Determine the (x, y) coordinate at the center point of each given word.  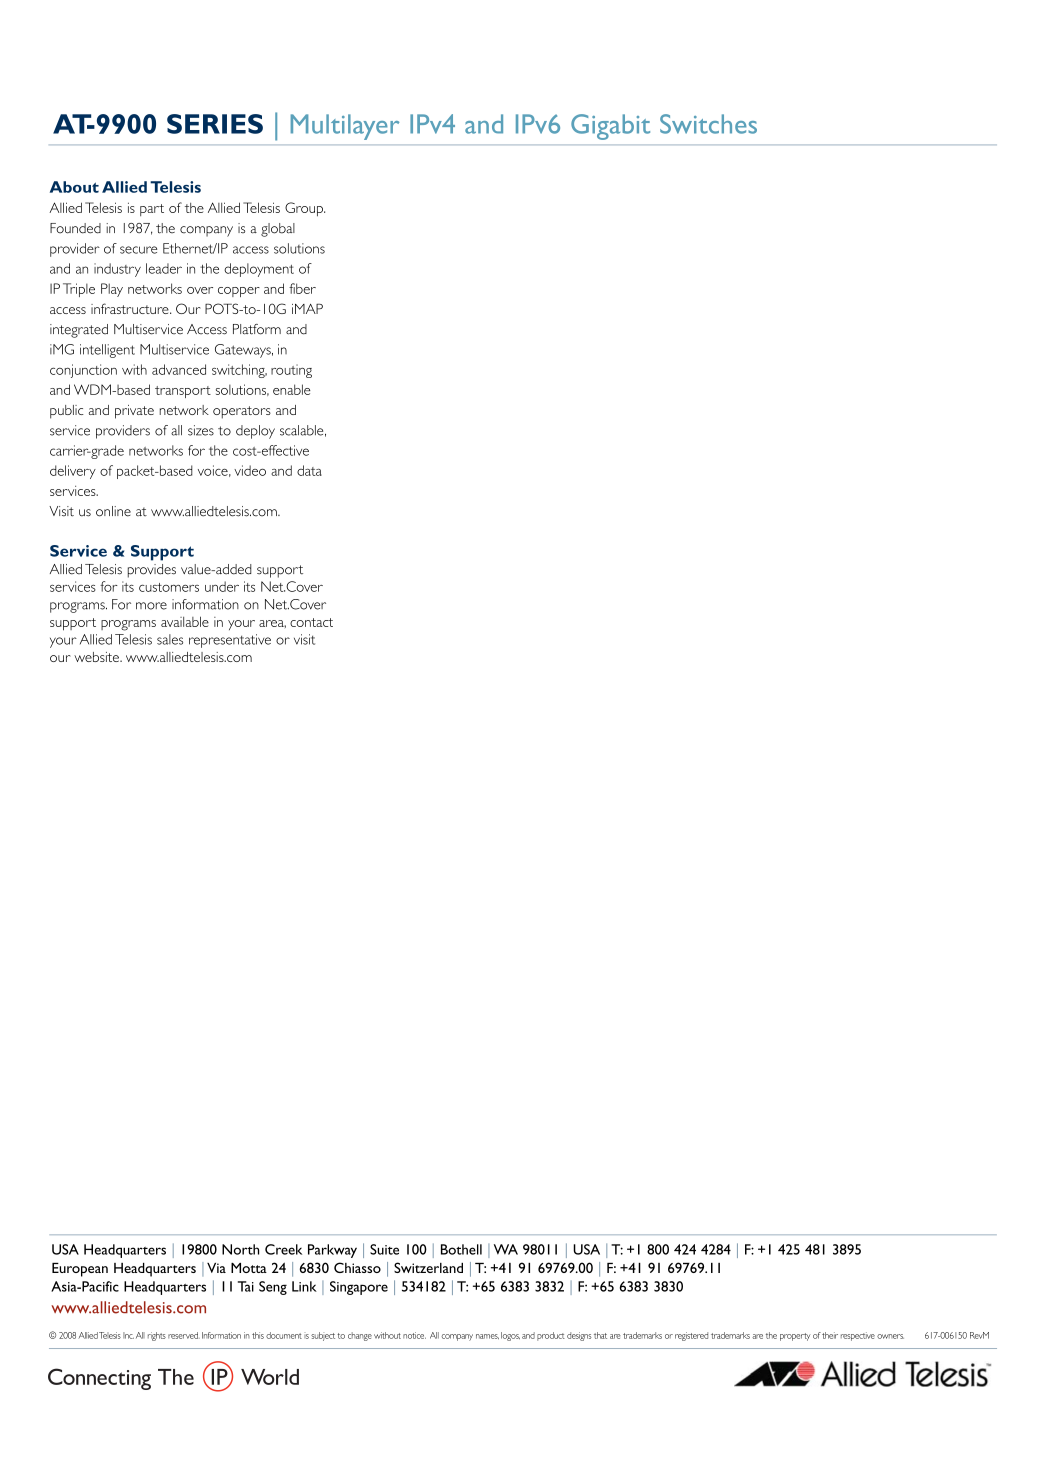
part (152, 210)
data (309, 470)
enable (292, 389)
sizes (201, 430)
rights (157, 1336)
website (97, 657)
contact (311, 622)
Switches (708, 124)
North (240, 1249)
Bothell (461, 1249)
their (830, 1335)
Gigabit (610, 127)
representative (230, 641)
